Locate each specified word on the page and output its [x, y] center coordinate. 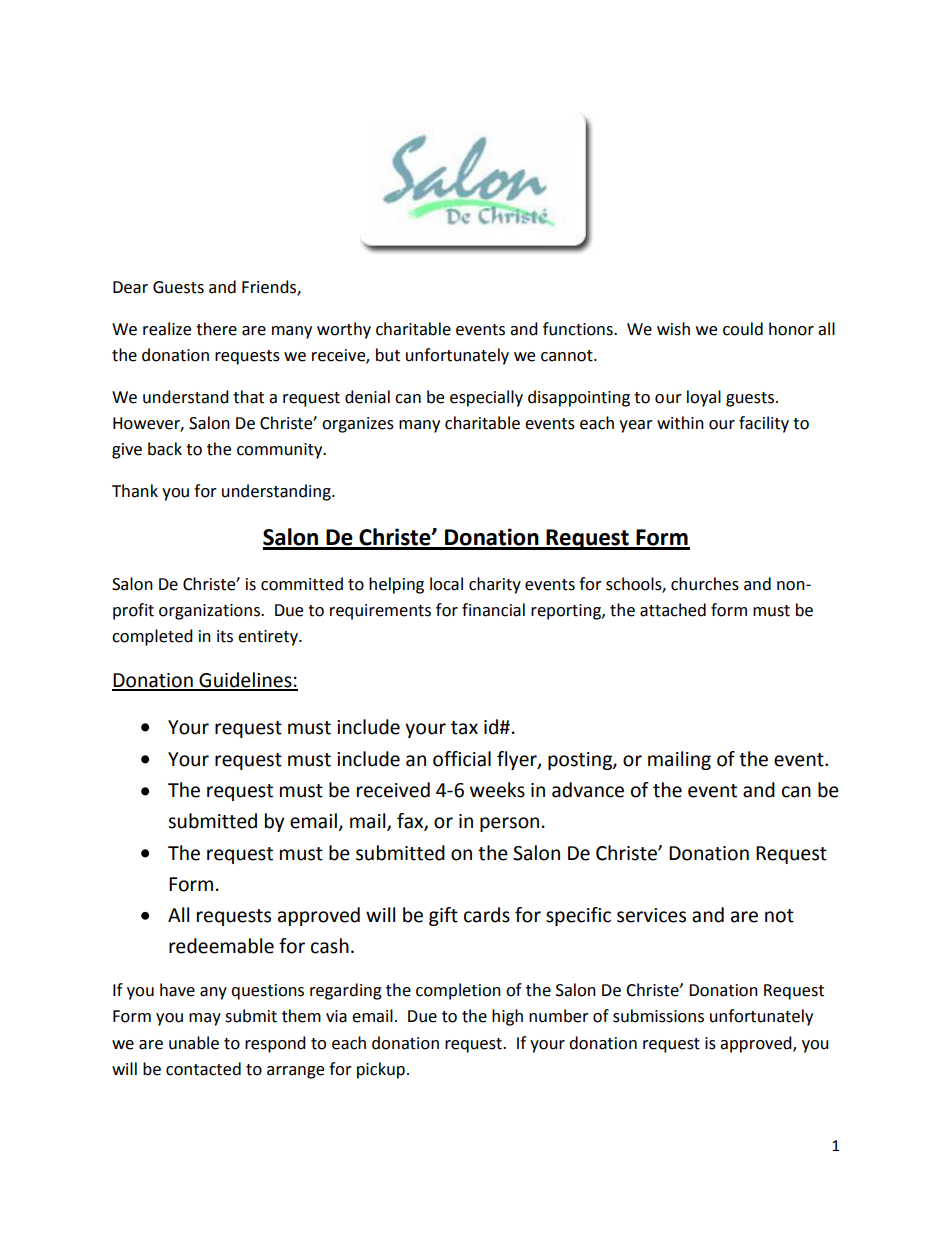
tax [464, 728]
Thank [135, 491]
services [651, 915]
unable [194, 1043]
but [388, 355]
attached [673, 610]
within [680, 423]
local [446, 584]
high [507, 1017]
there [216, 329]
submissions [658, 1016]
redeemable [221, 946]
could [743, 329]
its [225, 636]
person [509, 824]
